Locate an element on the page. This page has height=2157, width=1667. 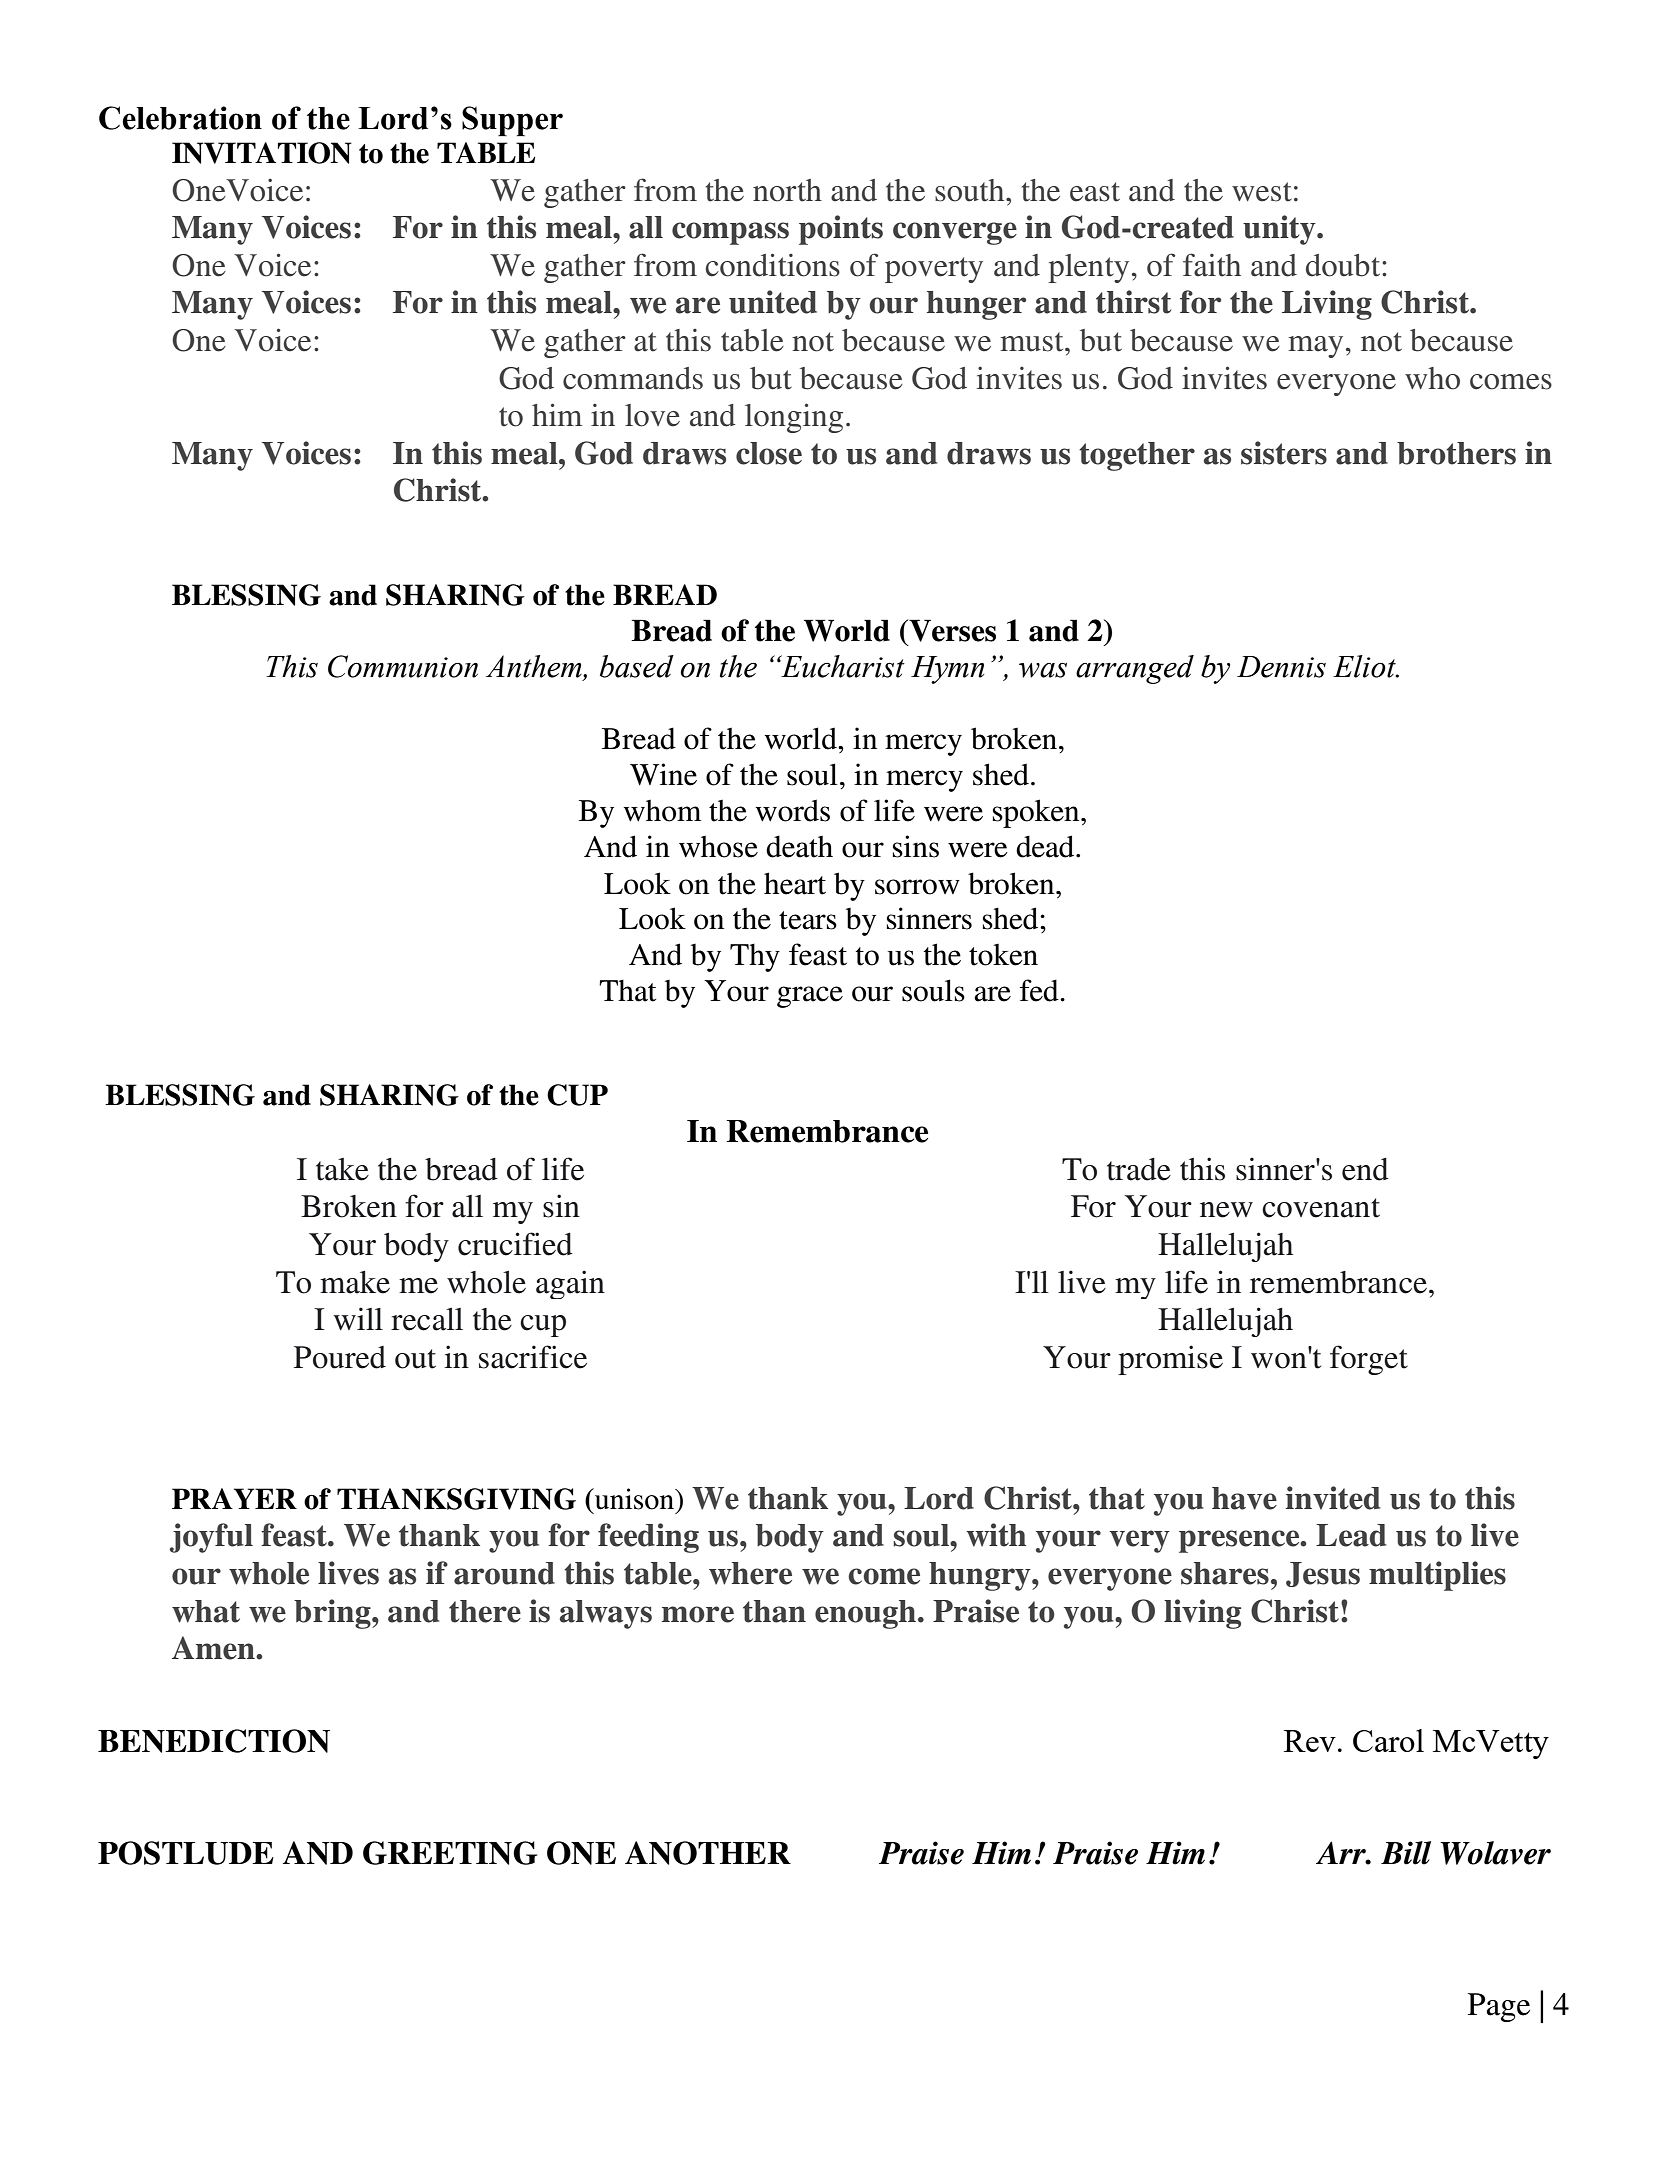
north is located at coordinates (787, 190).
